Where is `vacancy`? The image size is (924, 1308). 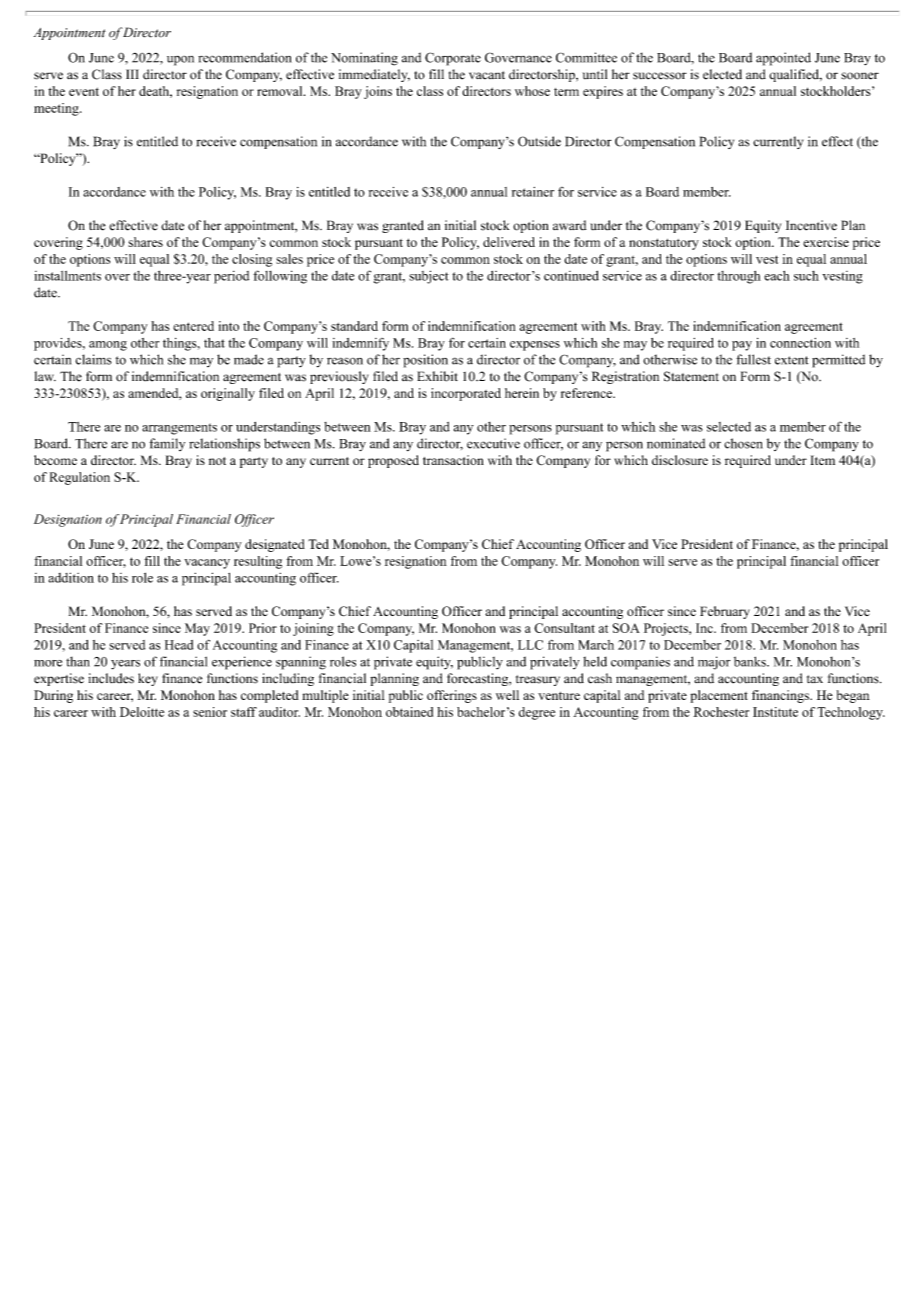
vacancy is located at coordinates (207, 564).
